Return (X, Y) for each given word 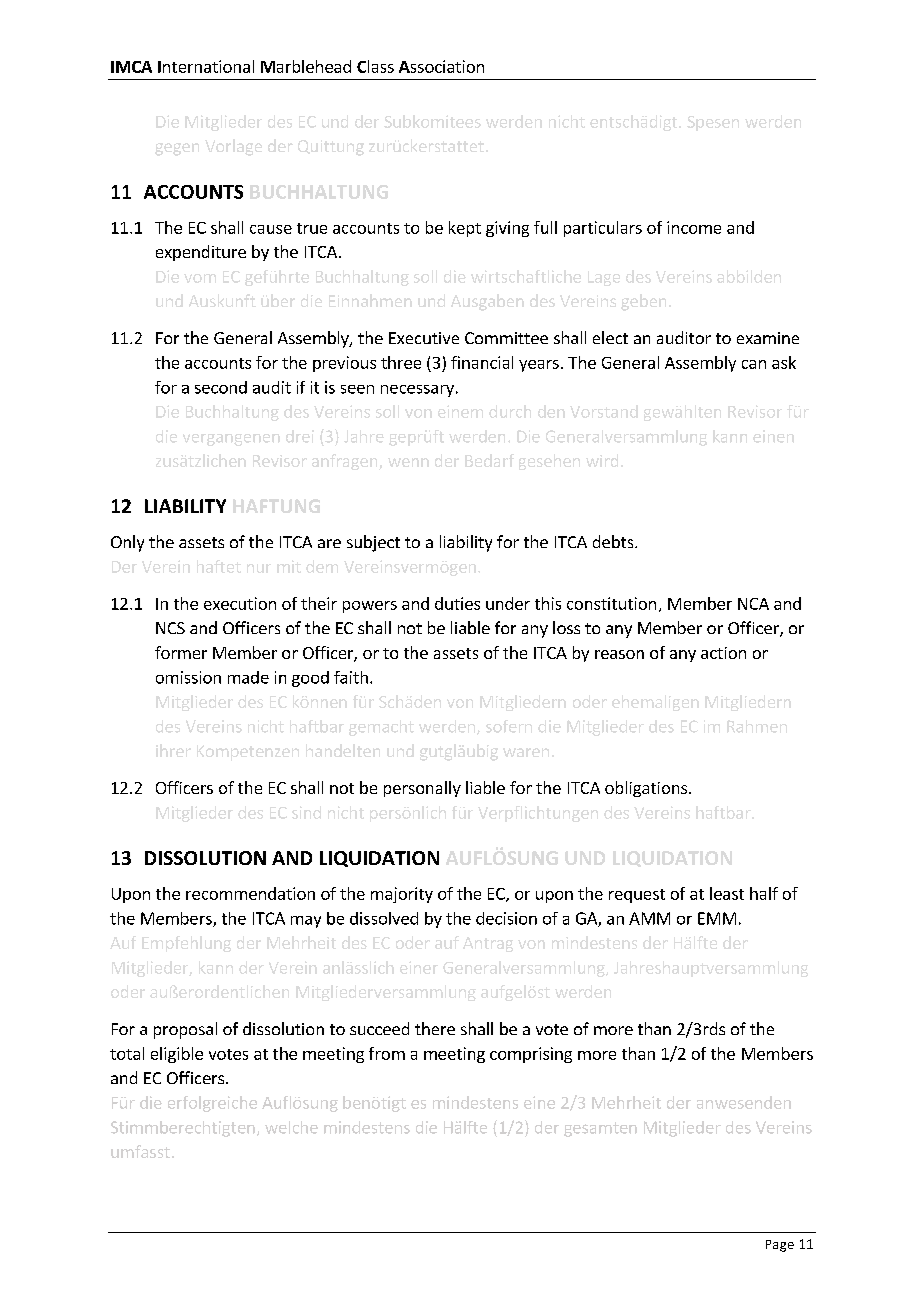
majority (402, 895)
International (206, 66)
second (221, 387)
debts (614, 541)
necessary (417, 391)
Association (441, 66)
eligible (177, 1055)
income (694, 227)
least (727, 893)
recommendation (250, 893)
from (387, 1053)
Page (780, 1246)
